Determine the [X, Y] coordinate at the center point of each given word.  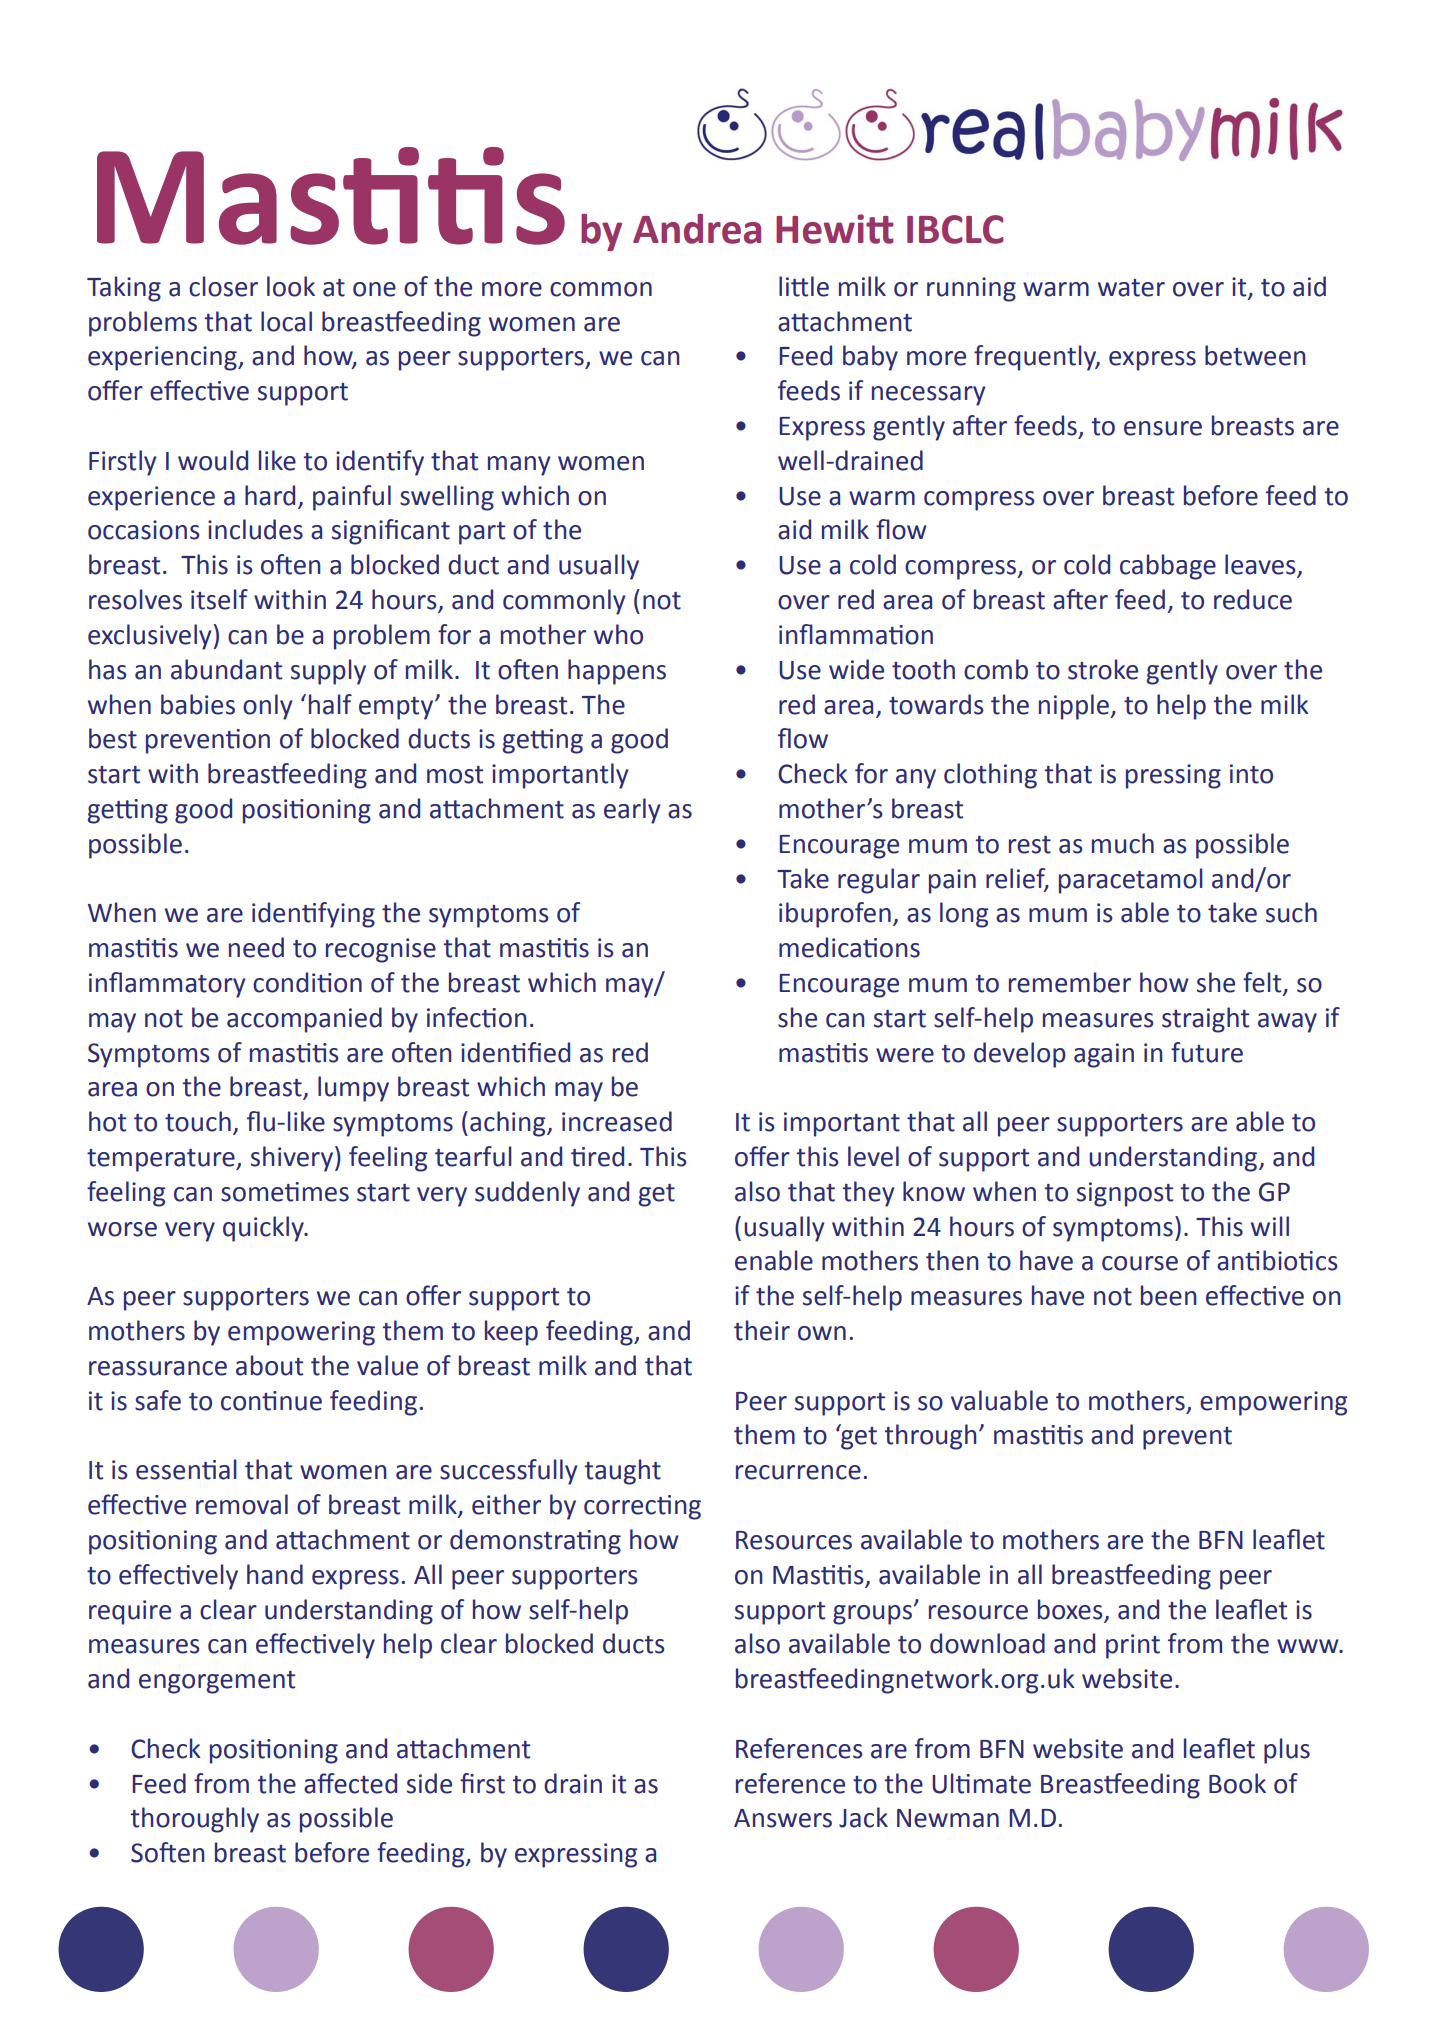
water [1131, 288]
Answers [783, 1818]
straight [1205, 1020]
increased [617, 1121]
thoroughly [195, 1820]
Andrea [697, 229]
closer [223, 286]
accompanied [304, 1020]
